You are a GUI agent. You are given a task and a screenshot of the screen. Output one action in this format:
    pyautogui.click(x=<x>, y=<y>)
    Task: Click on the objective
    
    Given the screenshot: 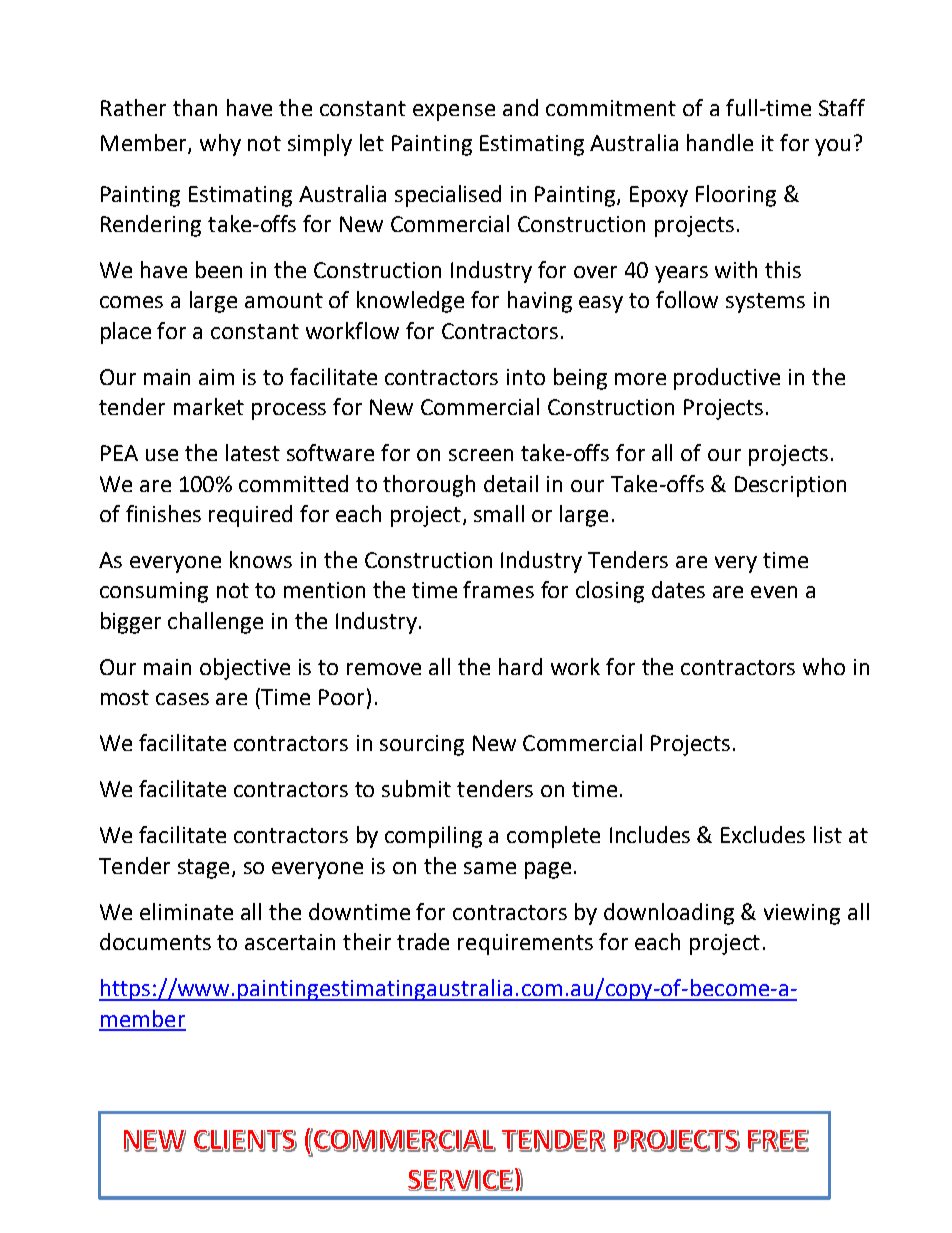 What is the action you would take?
    pyautogui.click(x=245, y=669)
